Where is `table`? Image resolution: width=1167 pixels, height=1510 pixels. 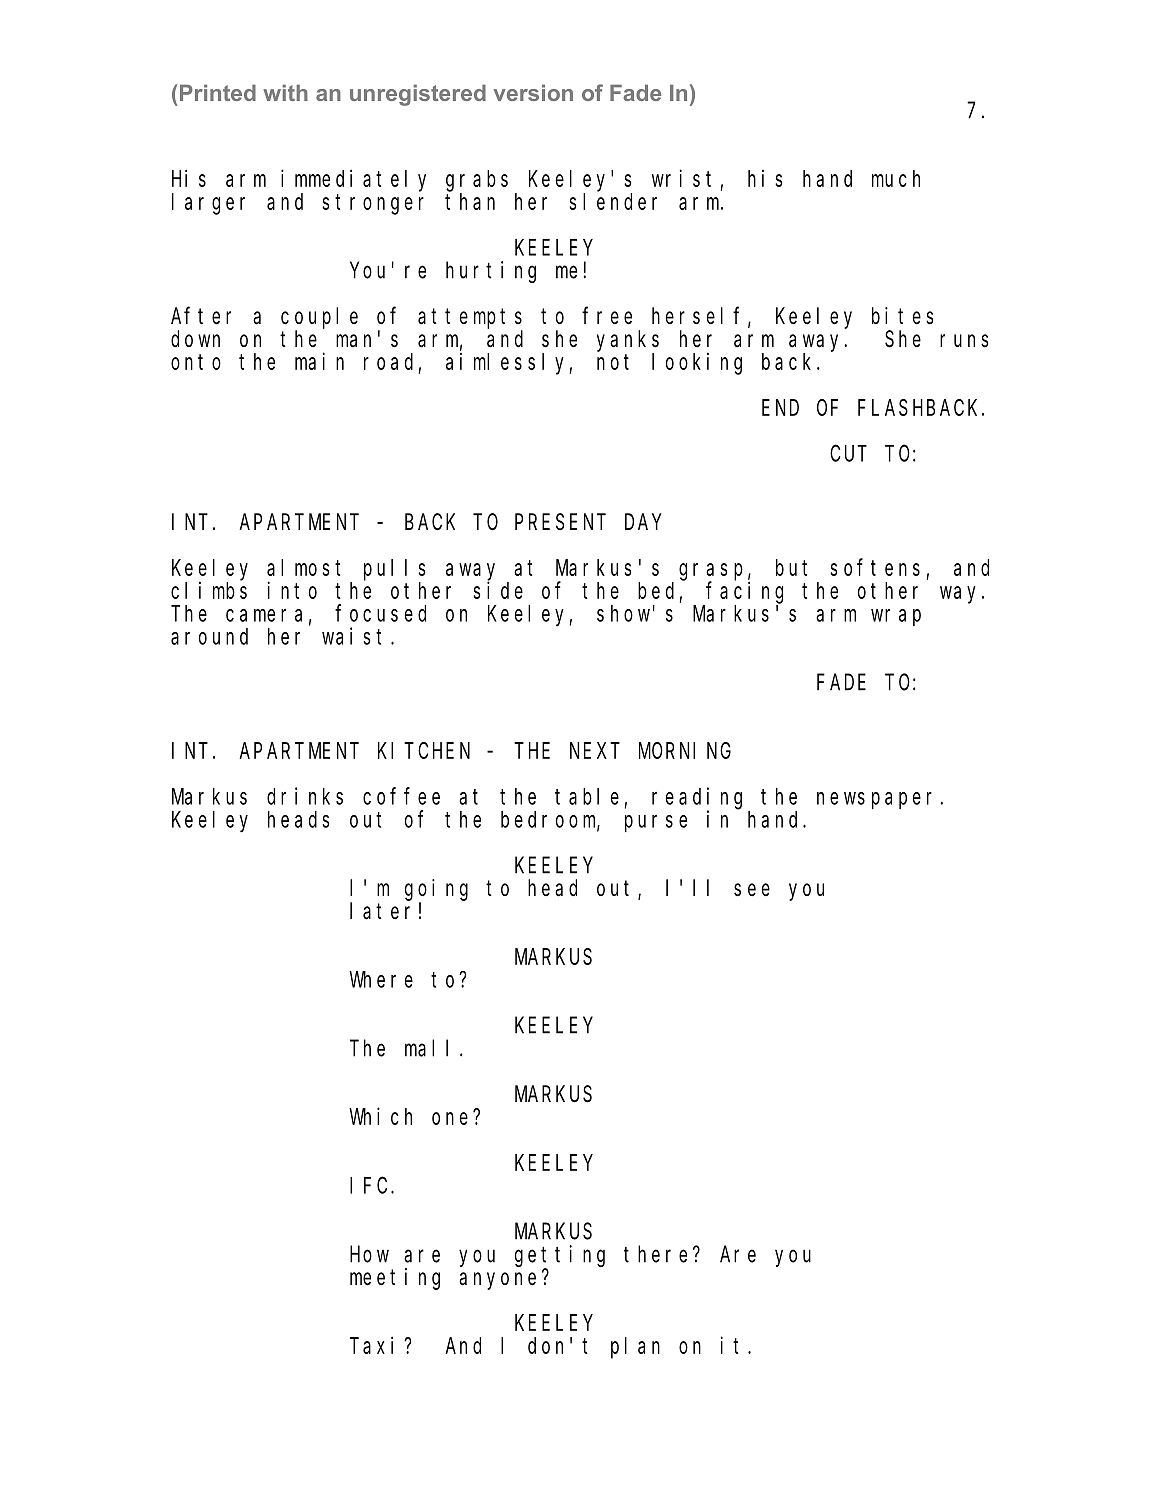 table is located at coordinates (587, 796).
